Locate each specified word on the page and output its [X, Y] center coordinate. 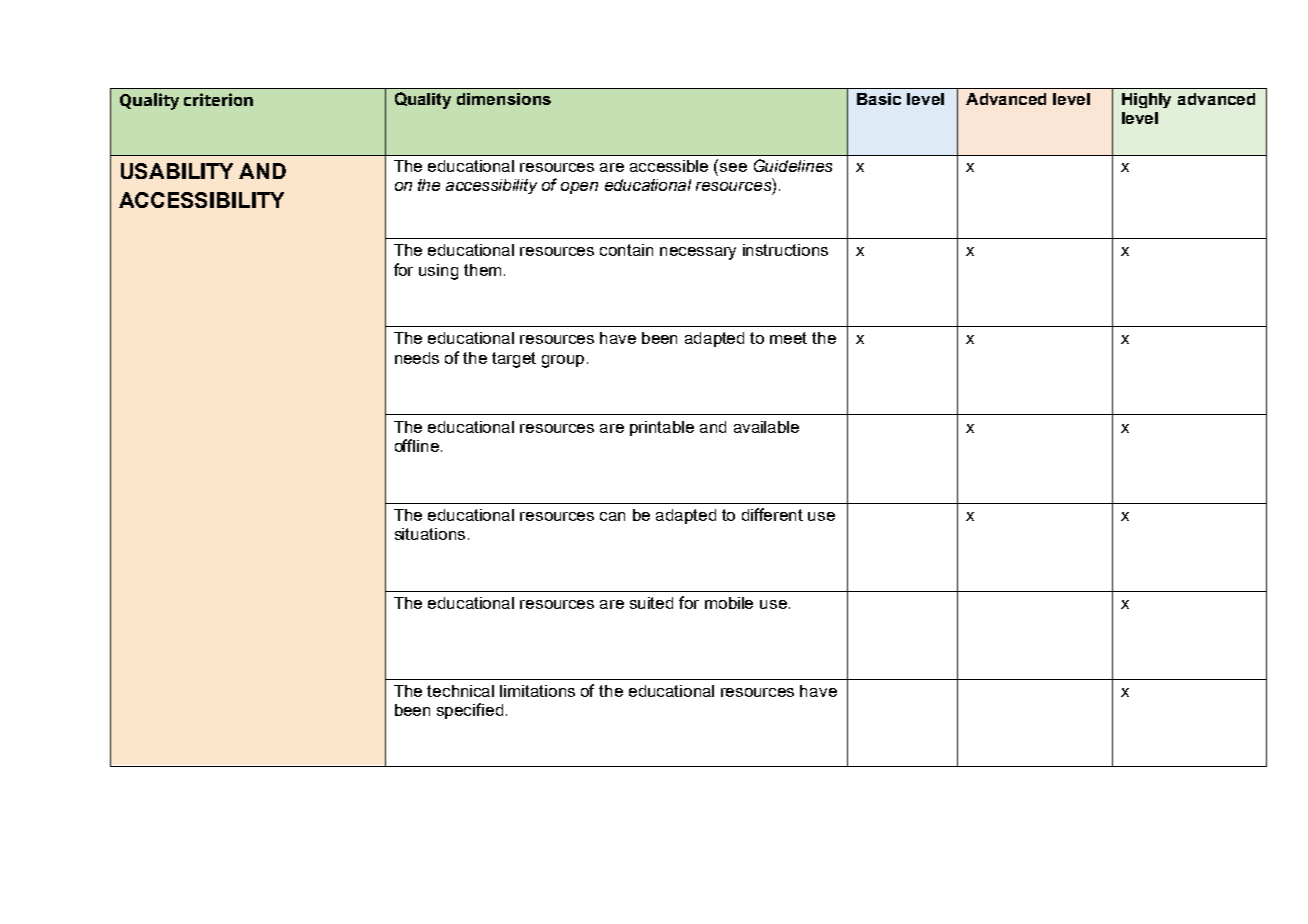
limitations [537, 691]
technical [460, 691]
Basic [879, 99]
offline [417, 445]
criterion [218, 99]
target [514, 360]
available [766, 427]
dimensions [504, 99]
